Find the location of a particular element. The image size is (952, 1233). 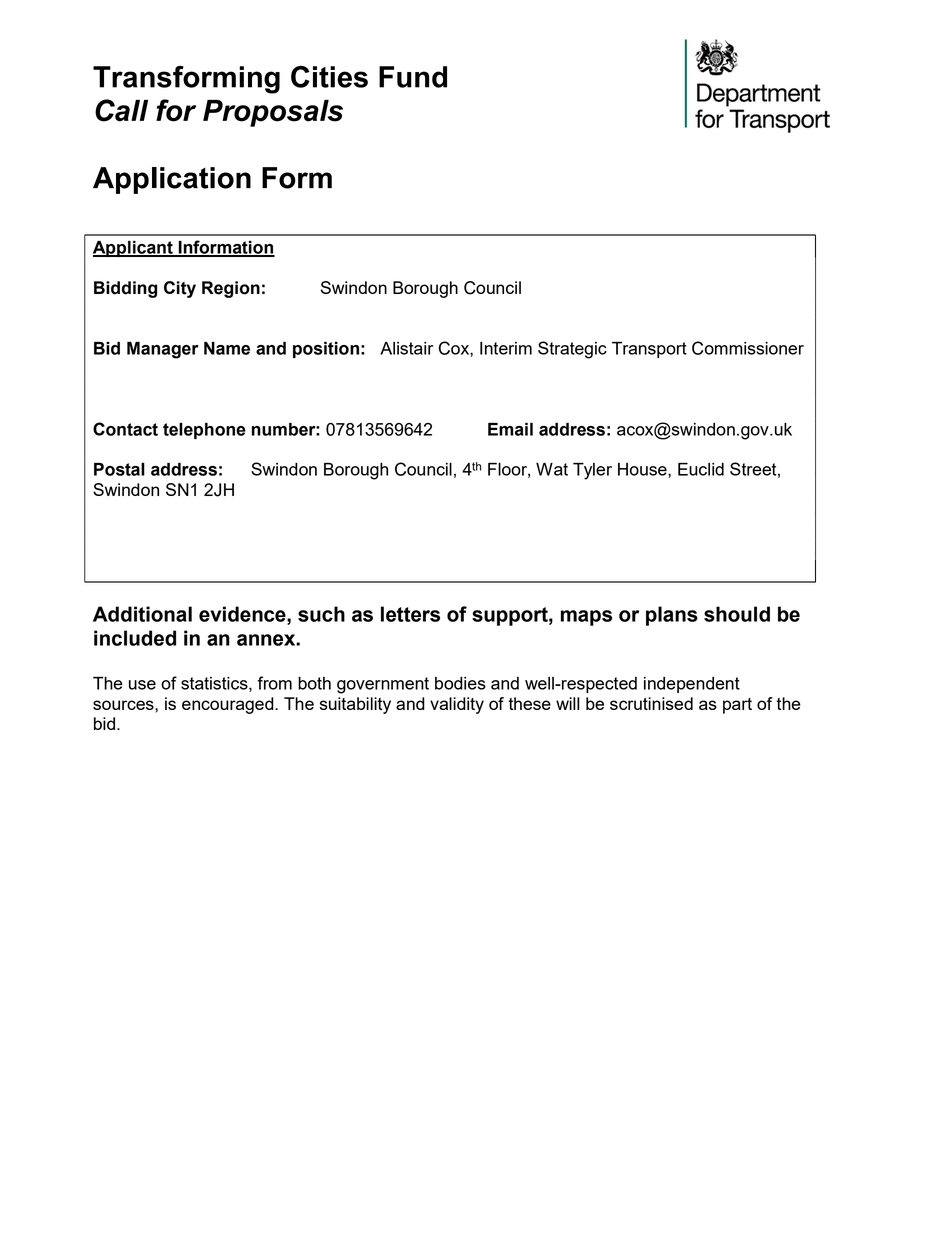

bodies is located at coordinates (460, 683).
